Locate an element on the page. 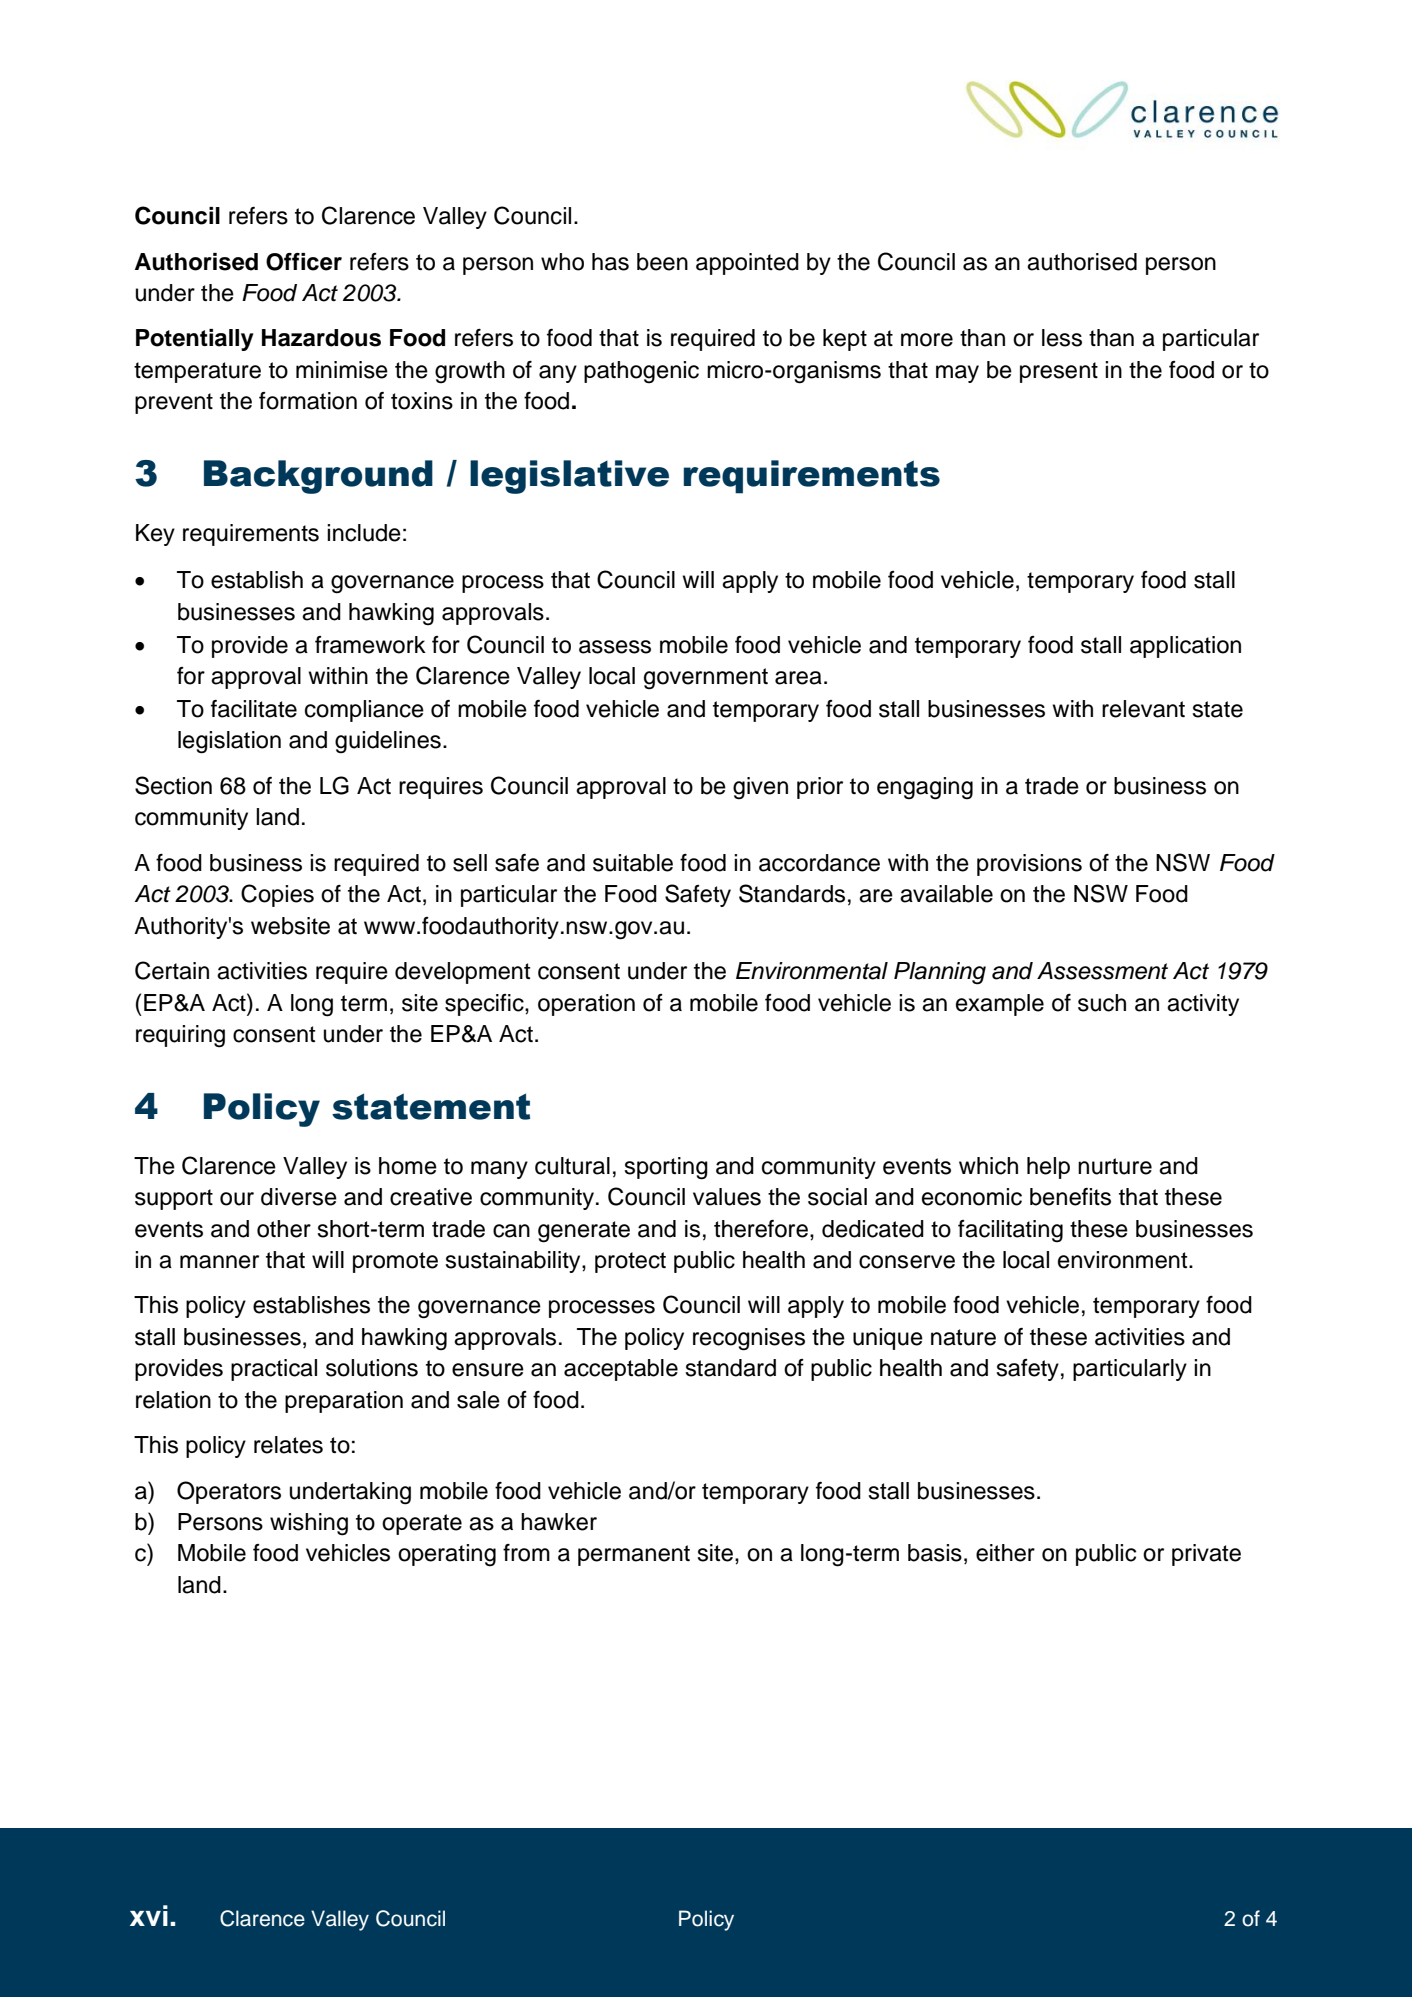 The image size is (1412, 1997). facilitate is located at coordinates (254, 709).
